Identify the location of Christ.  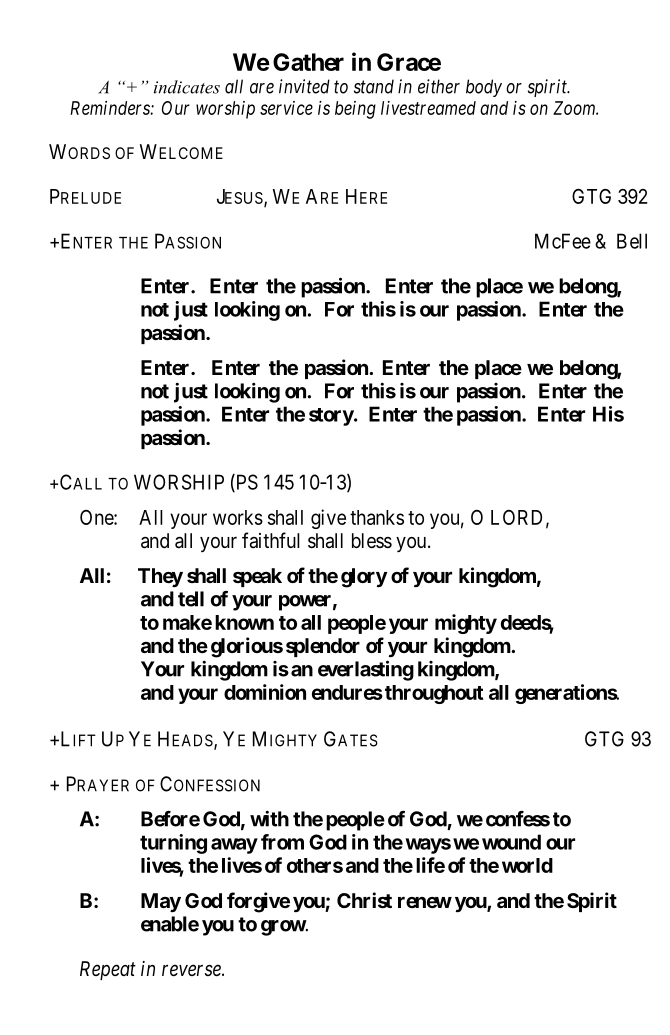
(364, 900).
